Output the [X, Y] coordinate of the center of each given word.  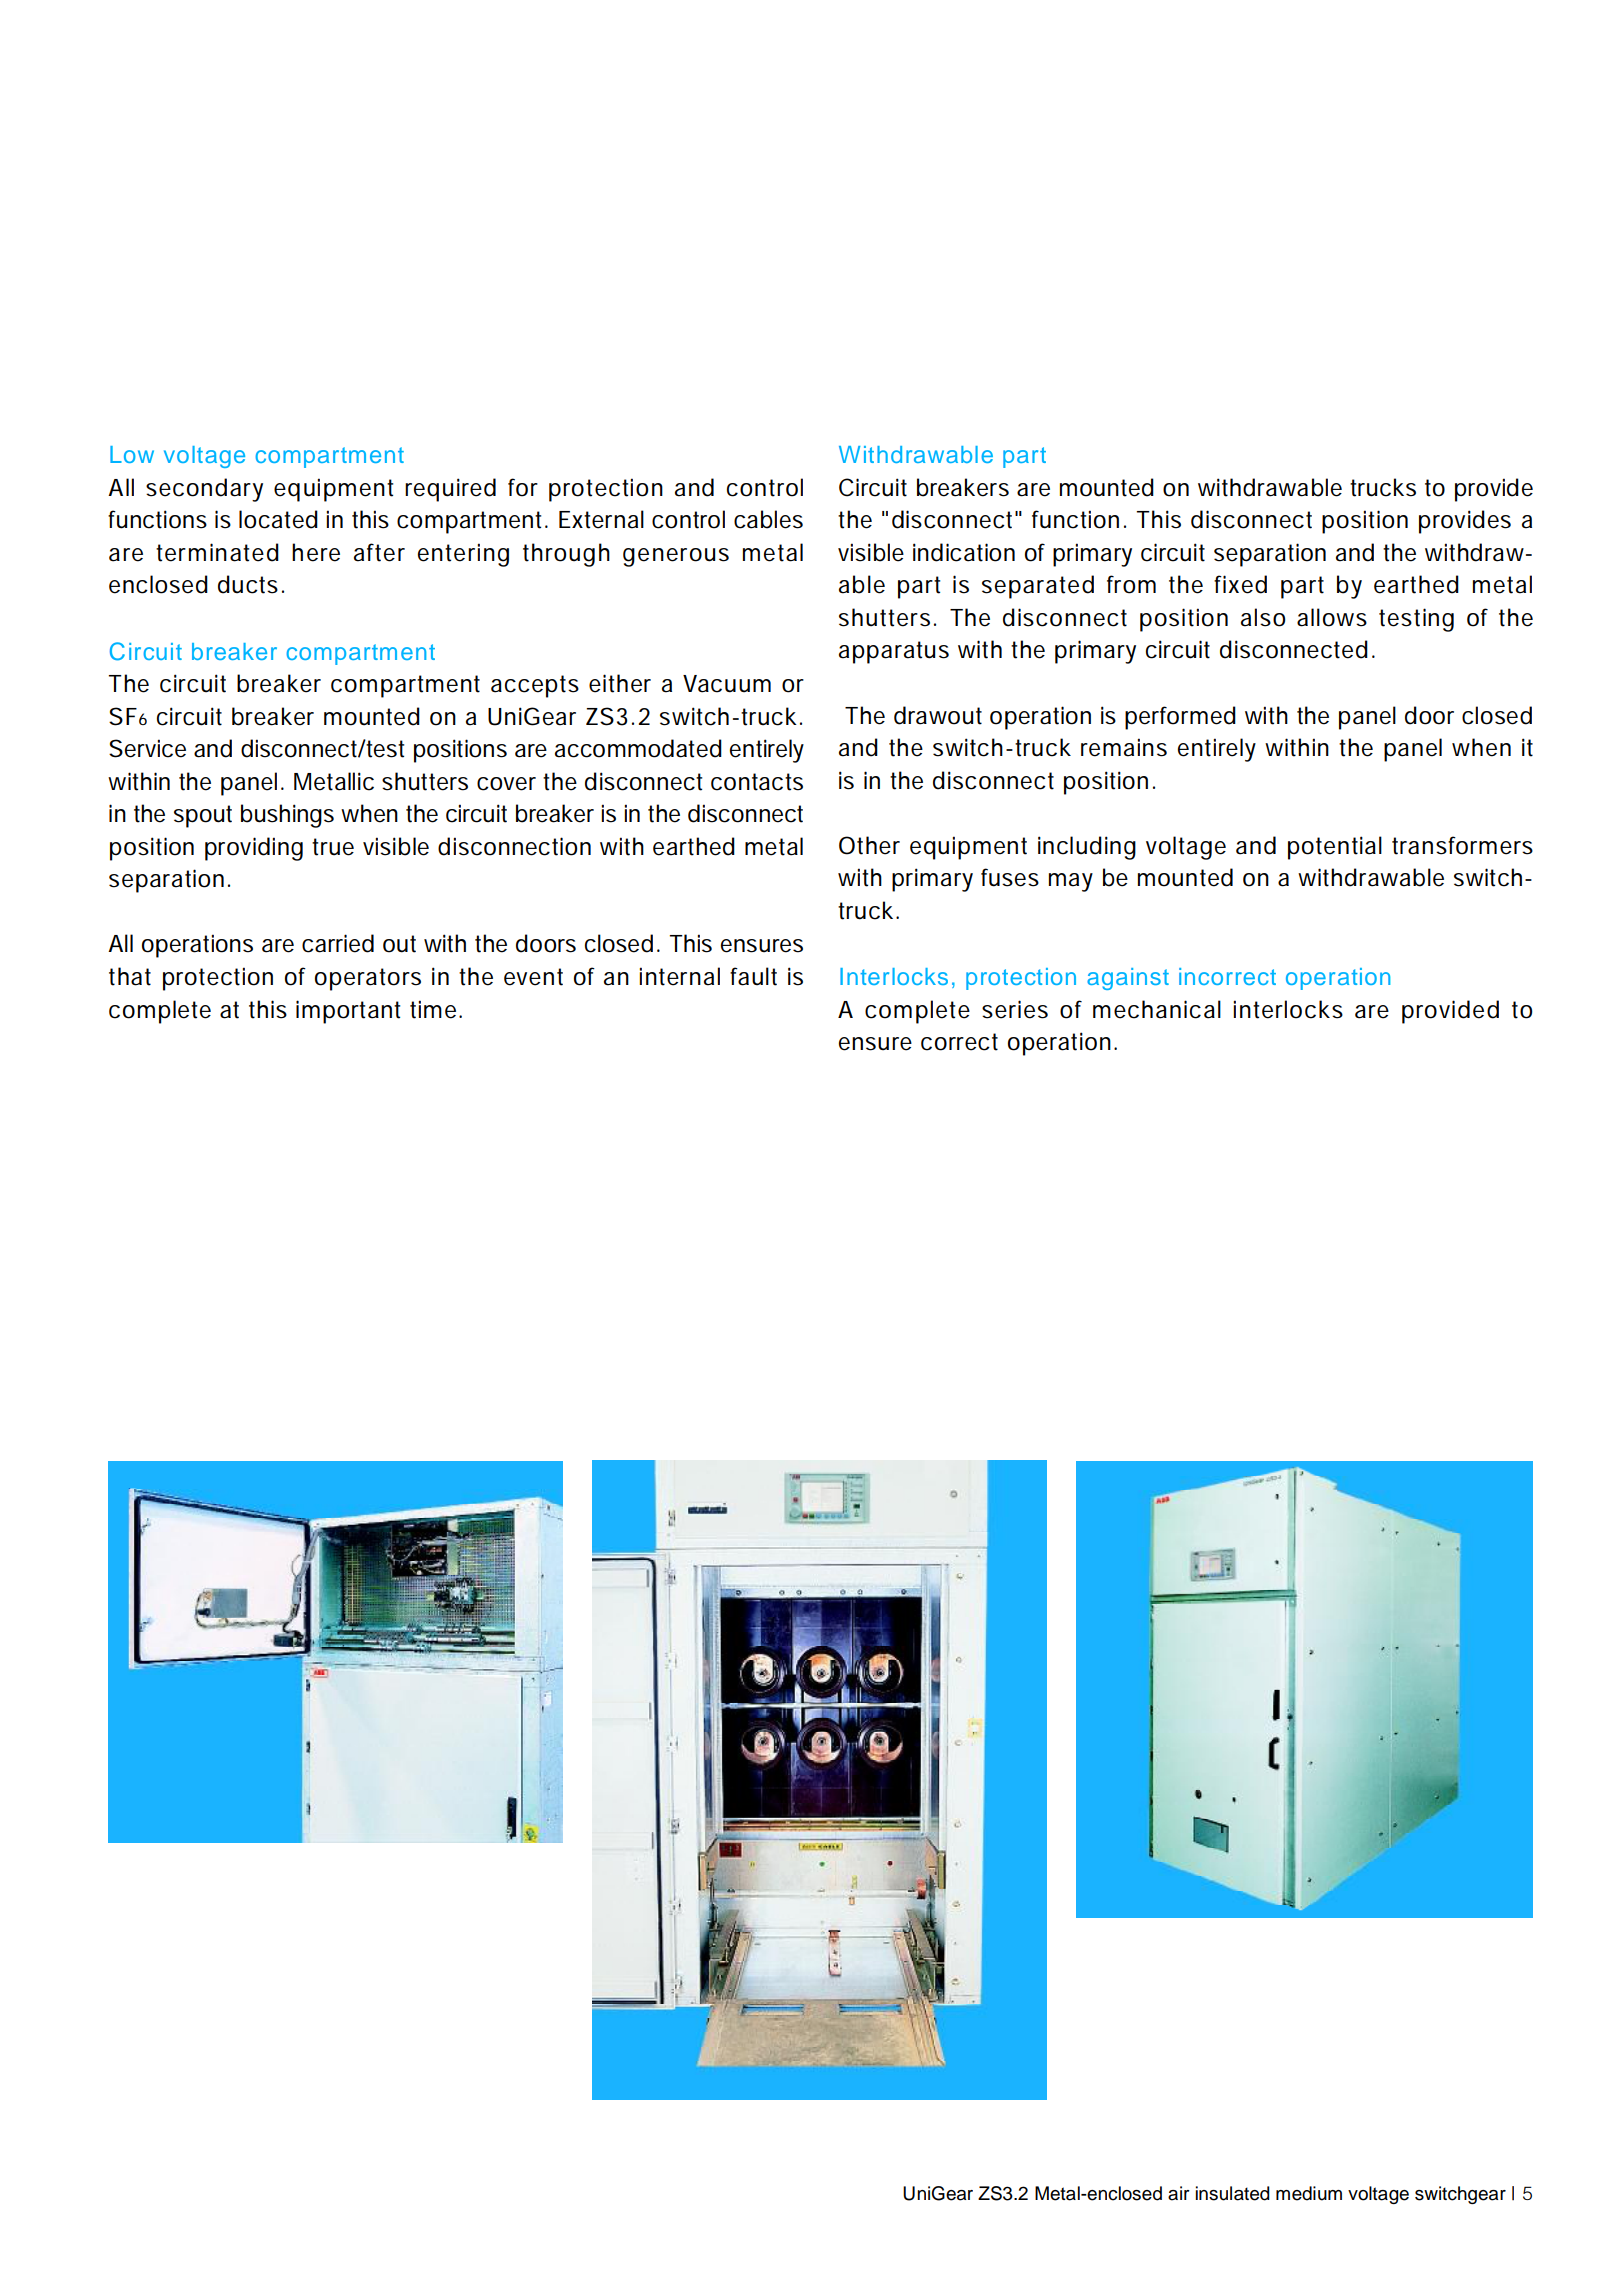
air [1179, 2193]
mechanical [1157, 1009]
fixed [1240, 584]
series [1015, 1009]
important [348, 1012]
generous [676, 557]
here [316, 552]
